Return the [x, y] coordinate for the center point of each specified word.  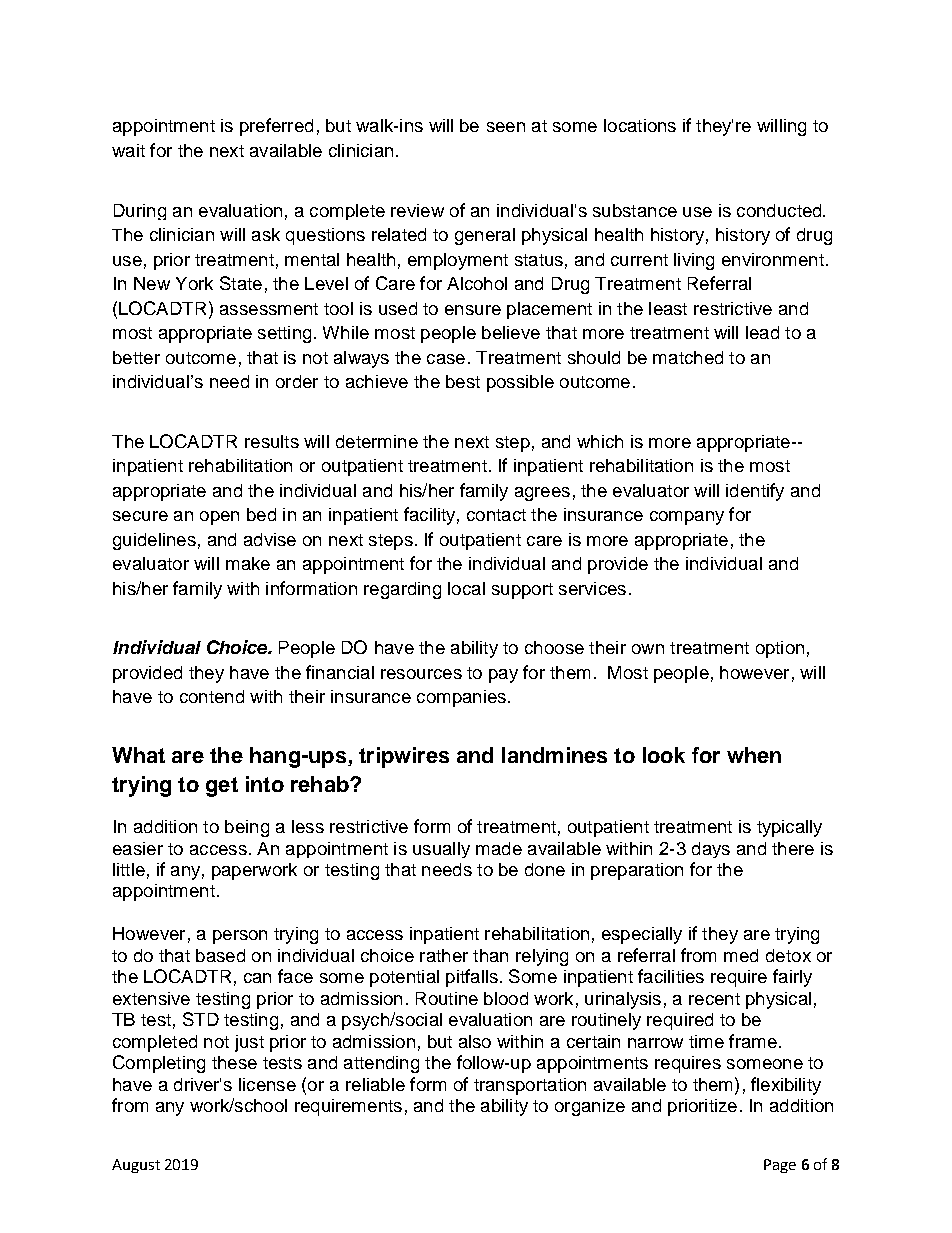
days [711, 850]
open [219, 518]
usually [441, 850]
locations [640, 125]
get [222, 787]
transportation [530, 1086]
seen [506, 127]
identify [755, 492]
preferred [276, 127]
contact [496, 515]
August [136, 1166]
